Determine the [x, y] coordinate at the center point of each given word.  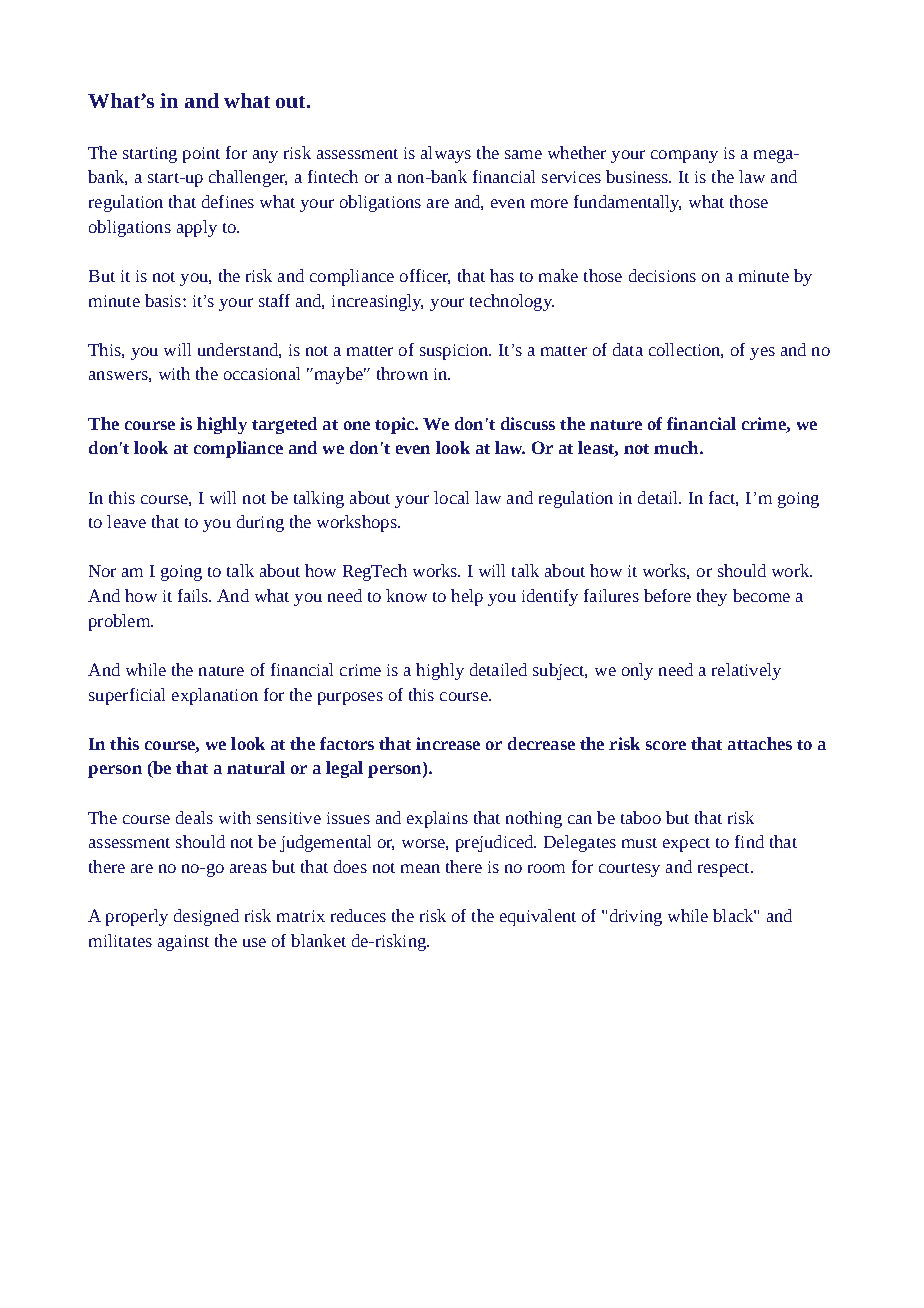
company [684, 156]
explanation [215, 696]
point [201, 155]
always [446, 154]
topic [395, 425]
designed [206, 917]
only [637, 671]
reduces [358, 915]
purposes [350, 698]
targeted [284, 425]
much [677, 447]
